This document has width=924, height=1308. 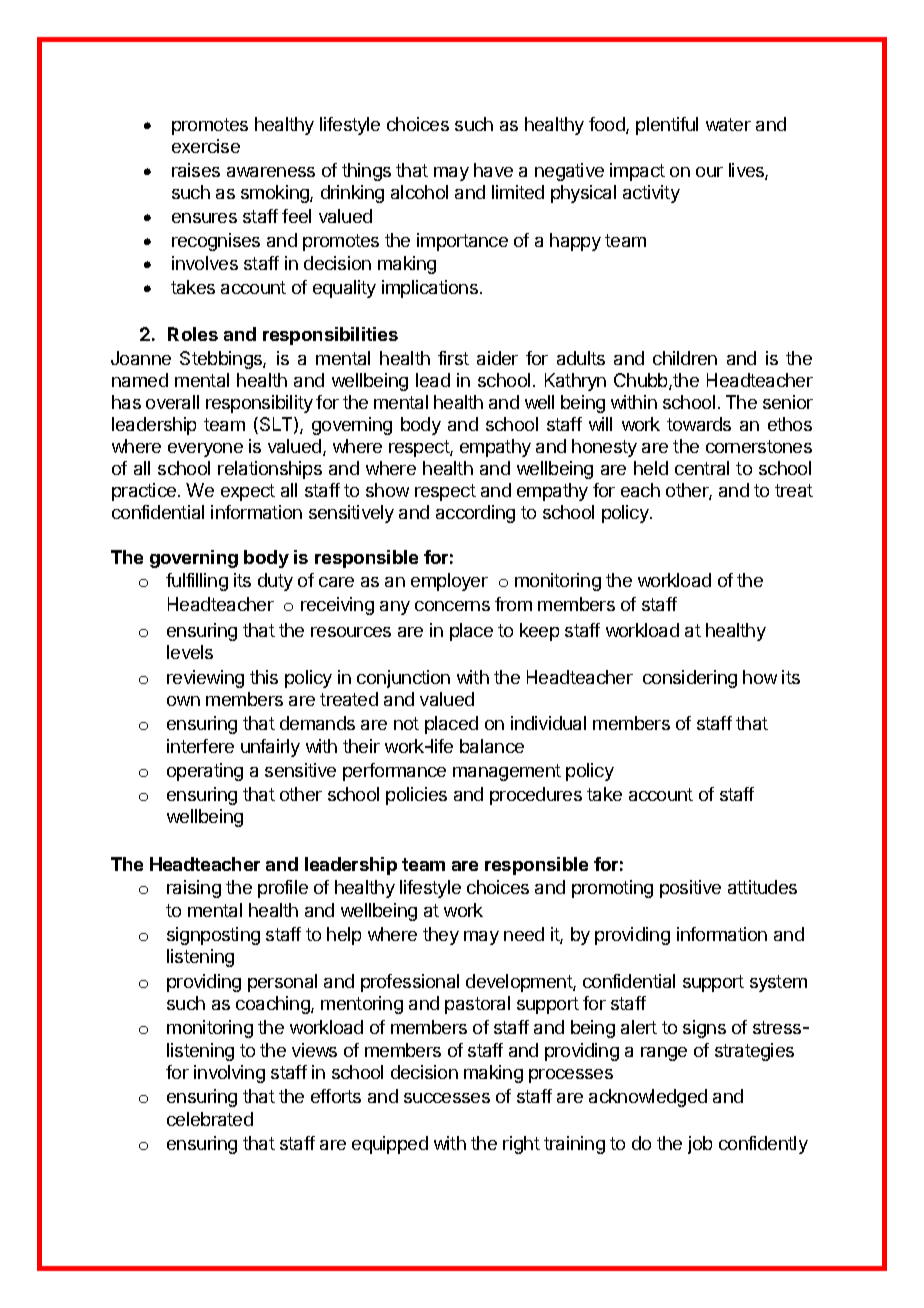 I want to click on first, so click(x=453, y=358).
